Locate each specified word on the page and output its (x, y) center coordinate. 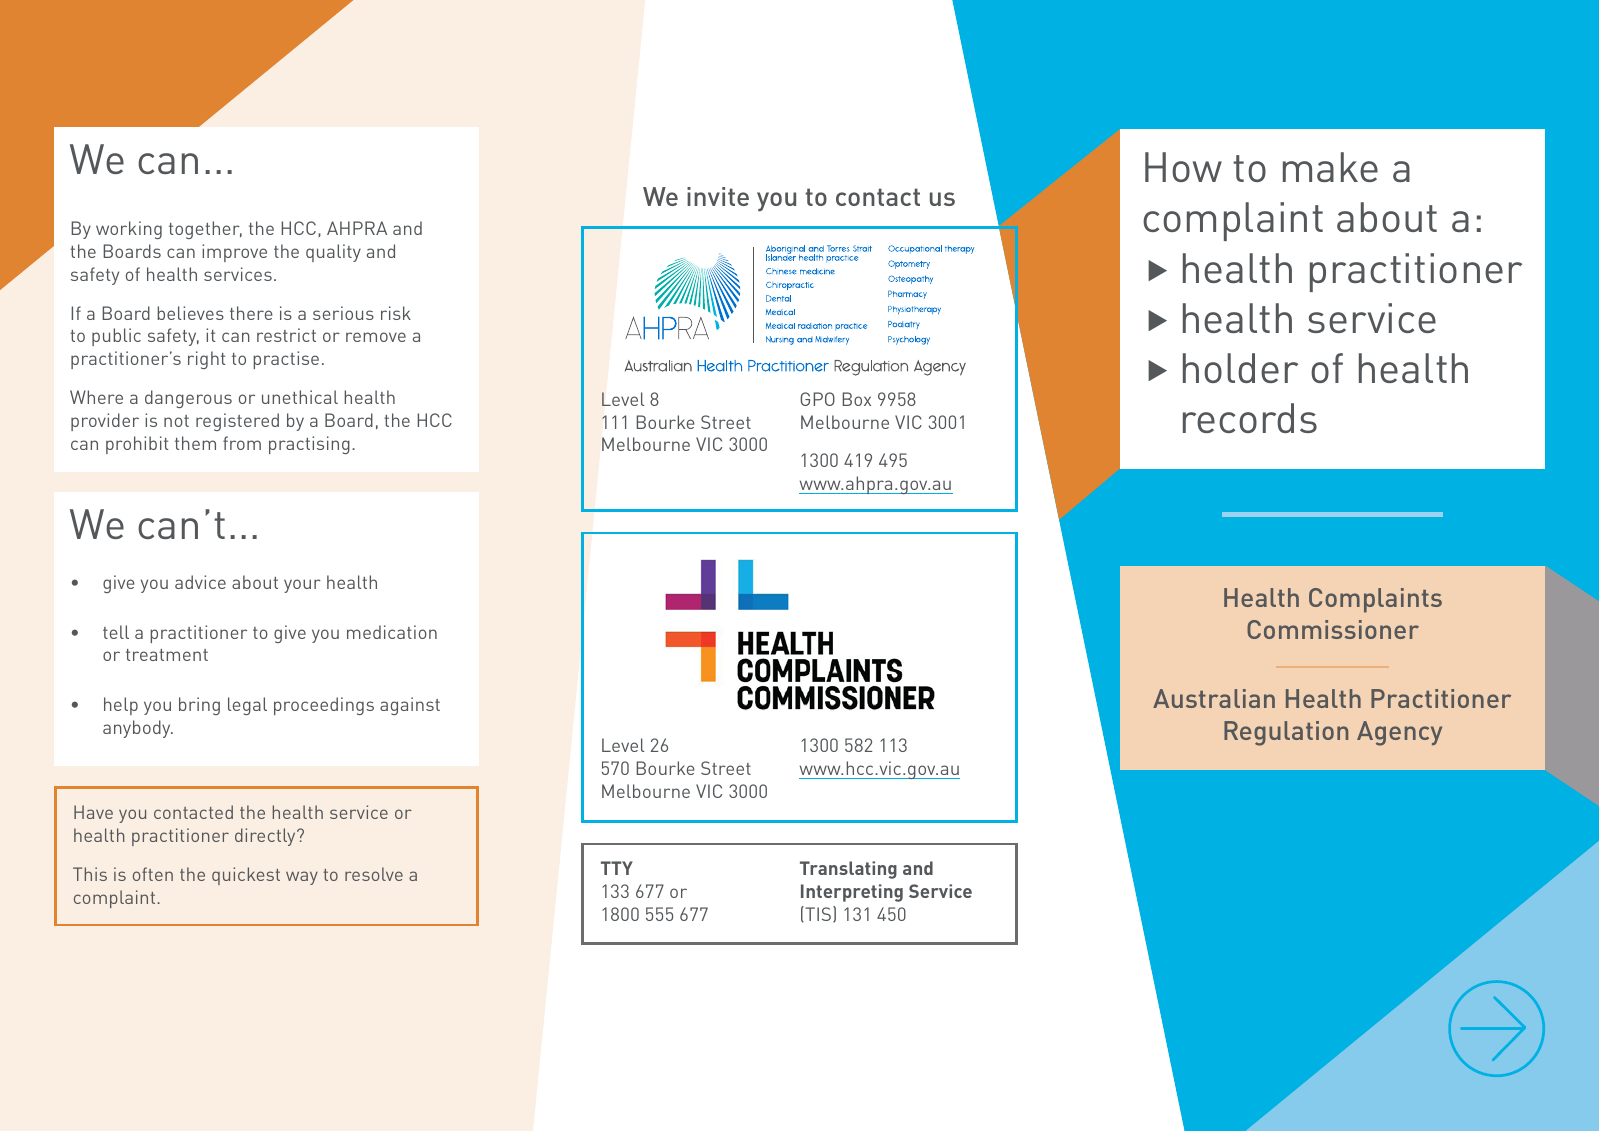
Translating (848, 870)
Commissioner (1333, 629)
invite (718, 196)
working (129, 230)
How (1183, 167)
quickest (246, 876)
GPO (817, 399)
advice (200, 582)
